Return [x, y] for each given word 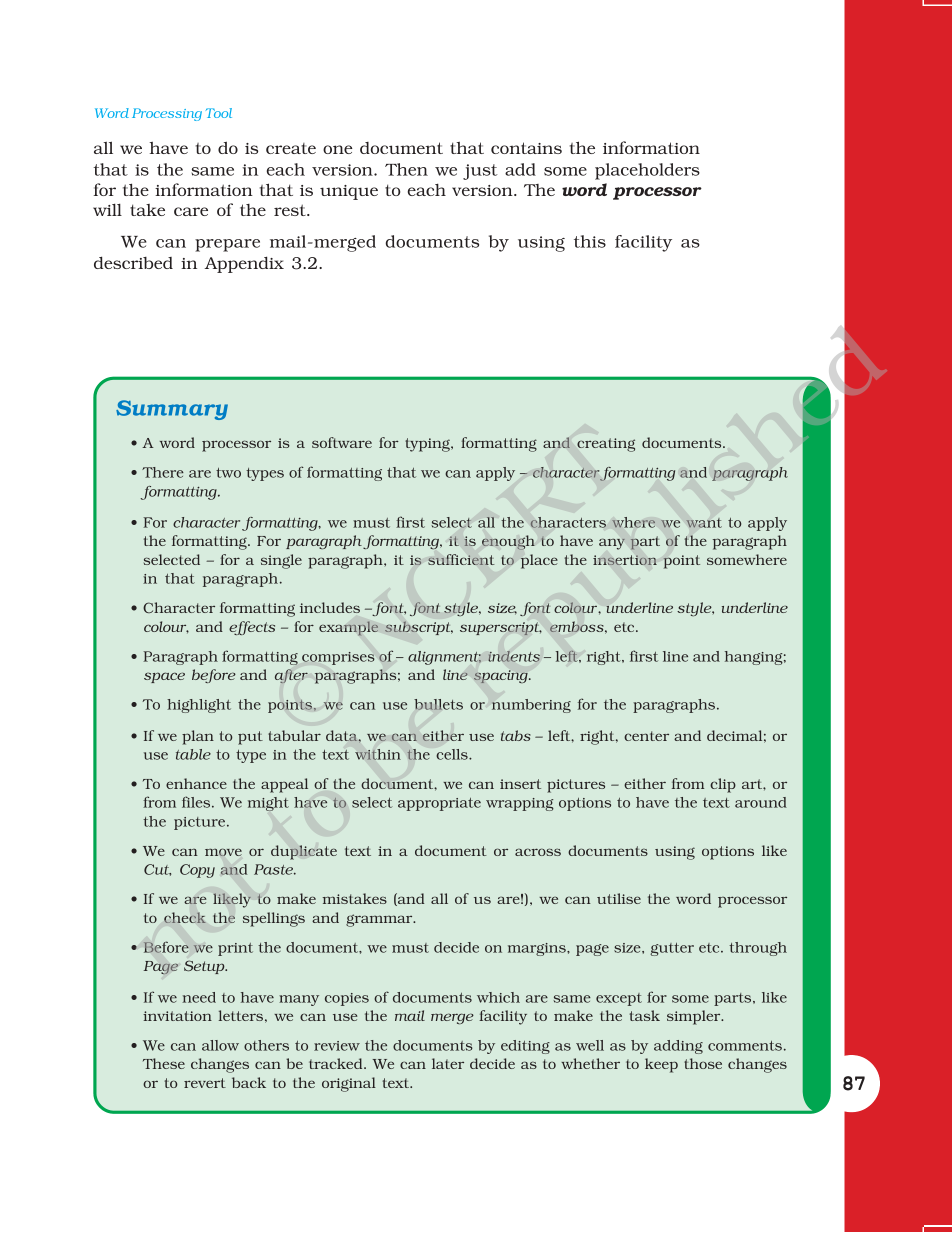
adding [678, 1047]
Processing [167, 114]
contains [526, 148]
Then [406, 169]
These [164, 1063]
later [448, 1063]
